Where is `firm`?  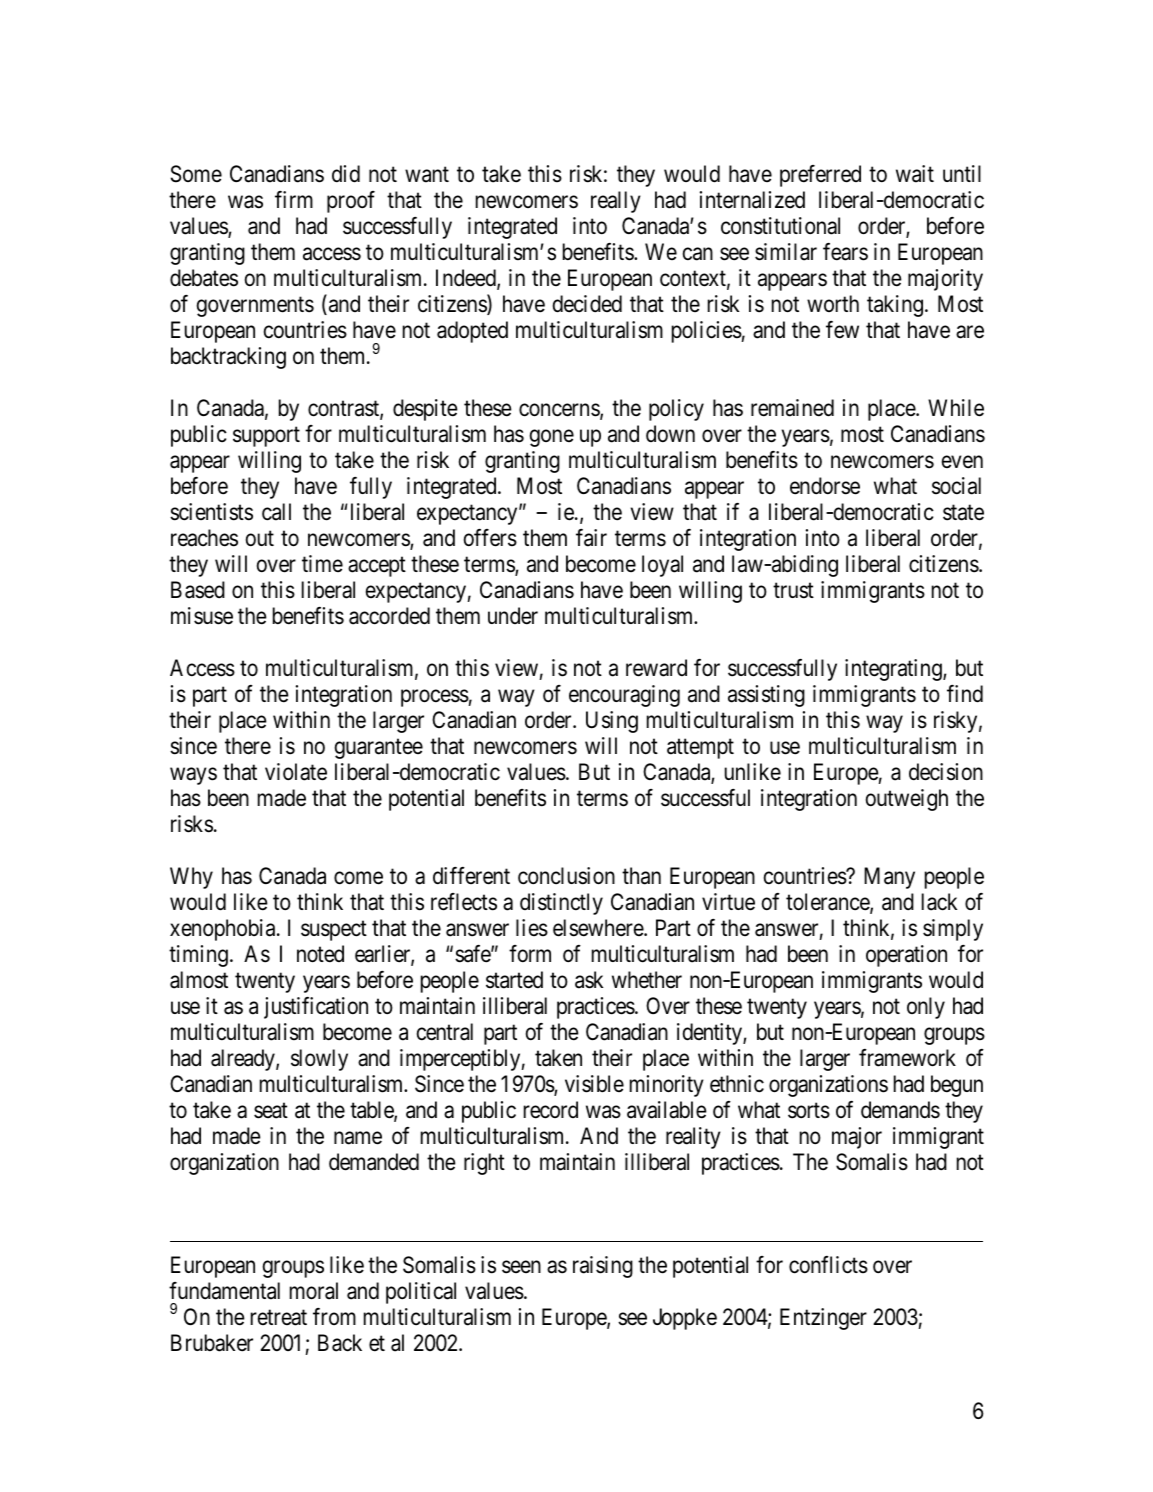
firm is located at coordinates (294, 199).
